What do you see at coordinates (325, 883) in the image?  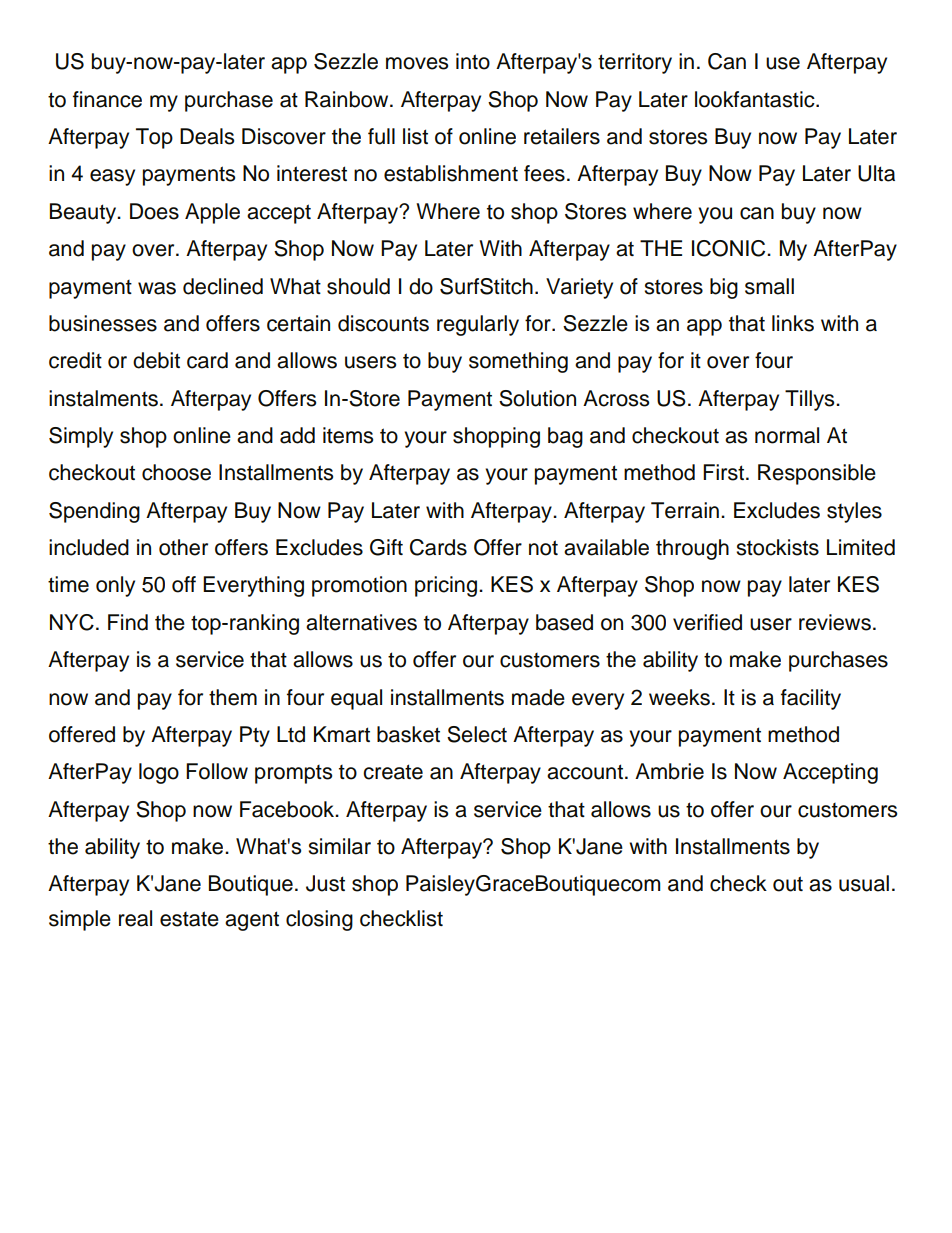 I see `Just` at bounding box center [325, 883].
